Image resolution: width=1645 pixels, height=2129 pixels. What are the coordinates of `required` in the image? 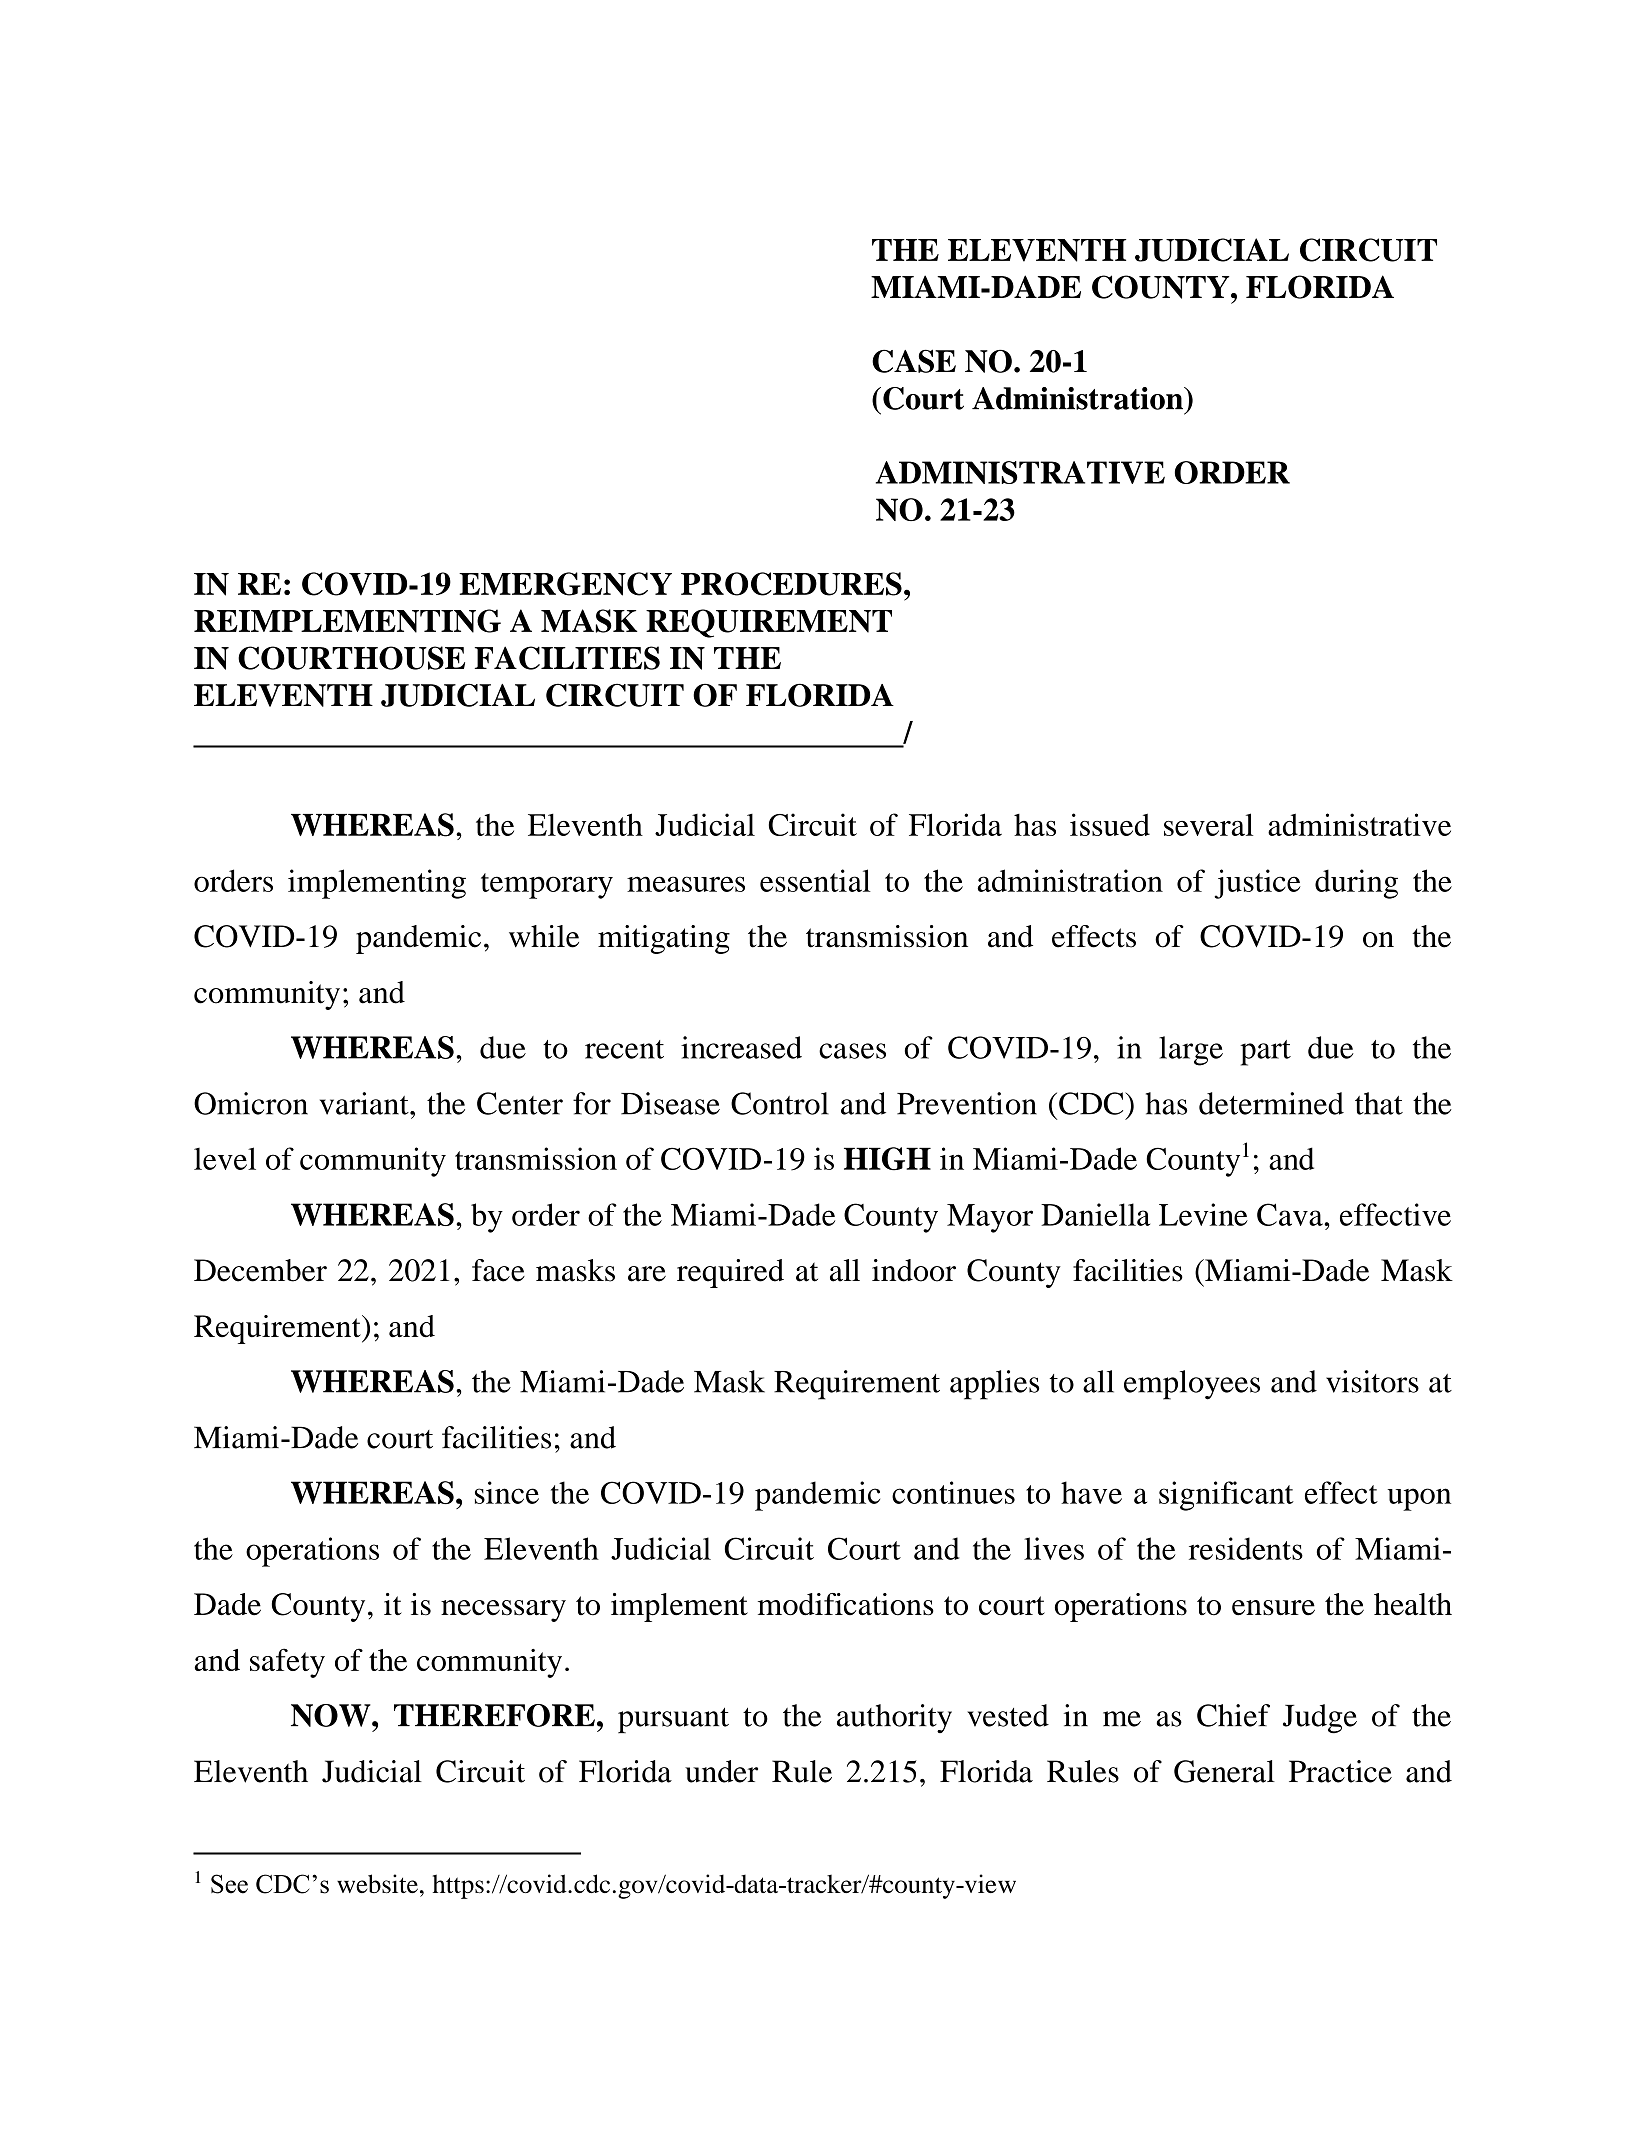 It's located at (730, 1273).
